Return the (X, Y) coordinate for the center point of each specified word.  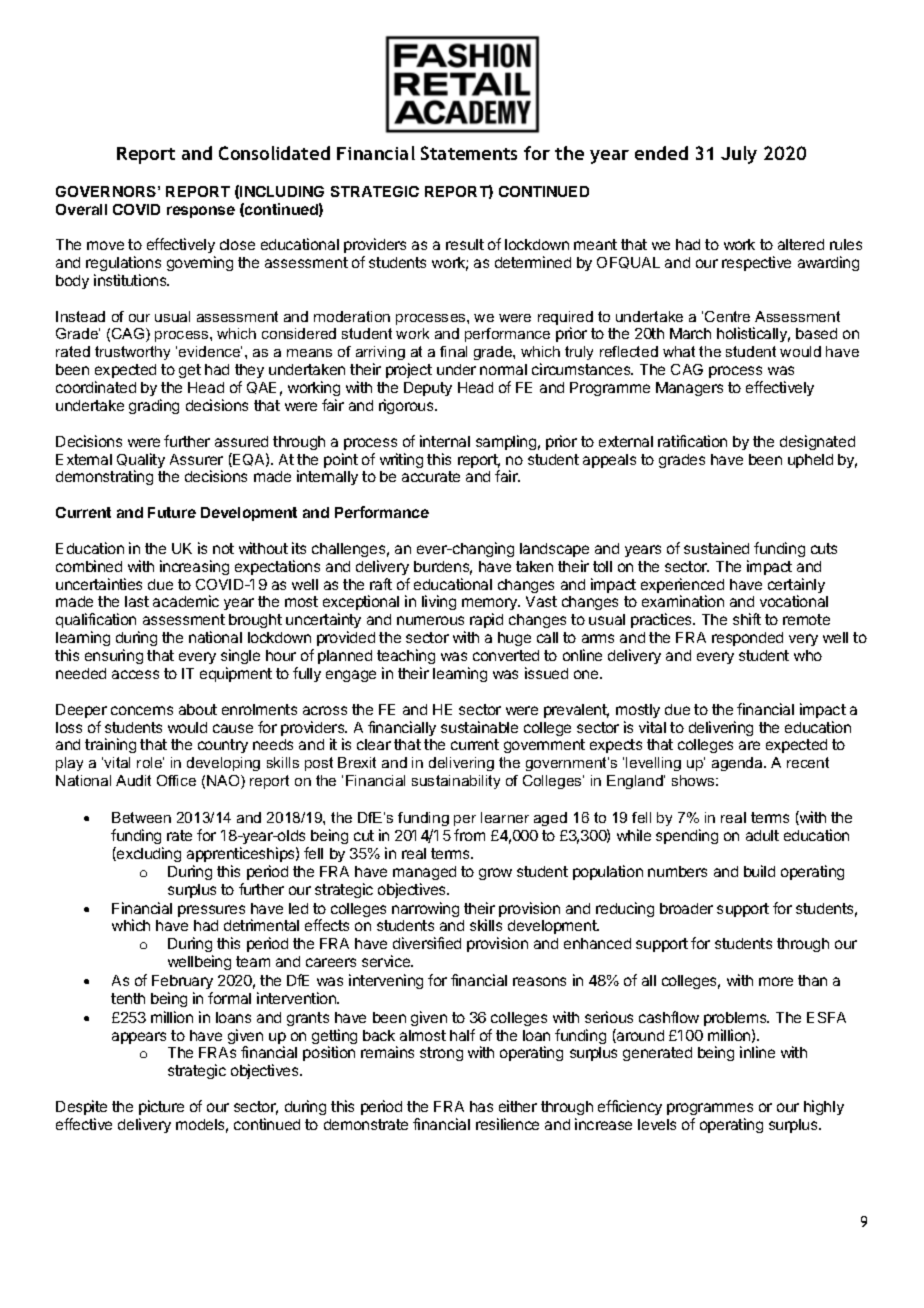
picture (161, 1107)
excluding (148, 854)
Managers (689, 389)
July (739, 155)
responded (747, 639)
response (201, 212)
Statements (469, 153)
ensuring (114, 656)
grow (495, 874)
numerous (430, 620)
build (759, 871)
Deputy (428, 389)
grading (154, 406)
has (481, 1106)
